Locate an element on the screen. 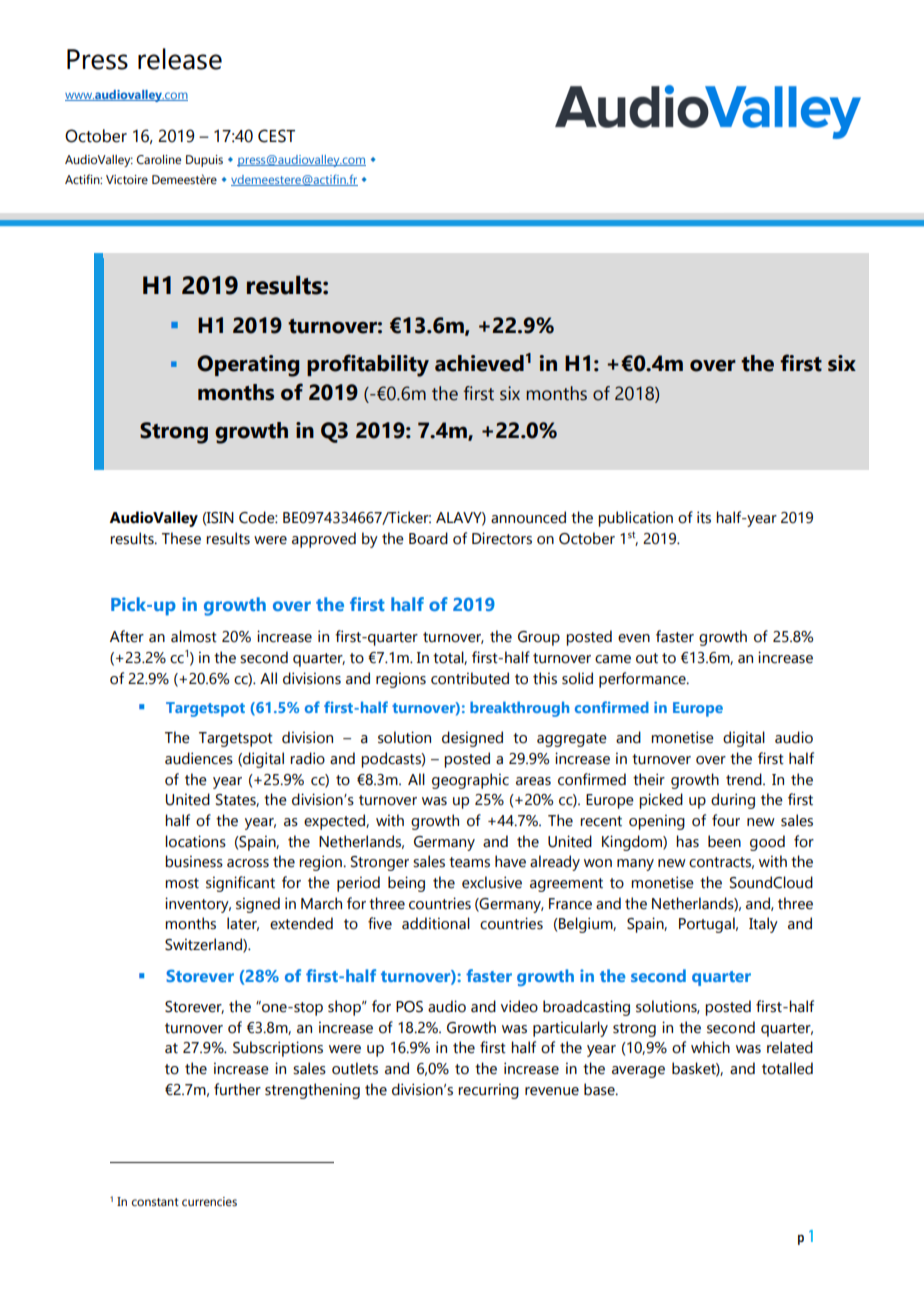 Image resolution: width=924 pixels, height=1308 pixels. CEST is located at coordinates (276, 136).
